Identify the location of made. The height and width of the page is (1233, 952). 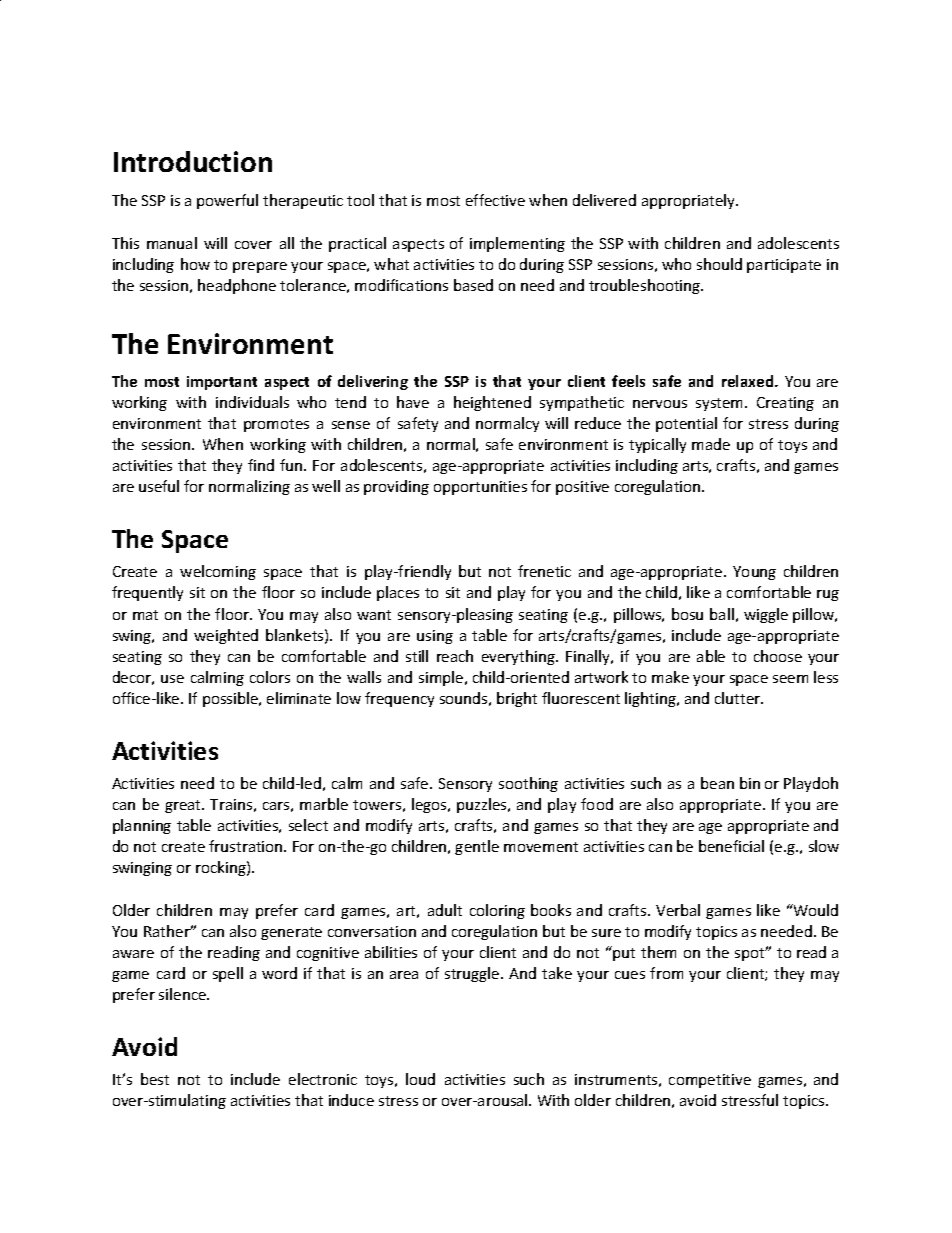
(711, 444).
